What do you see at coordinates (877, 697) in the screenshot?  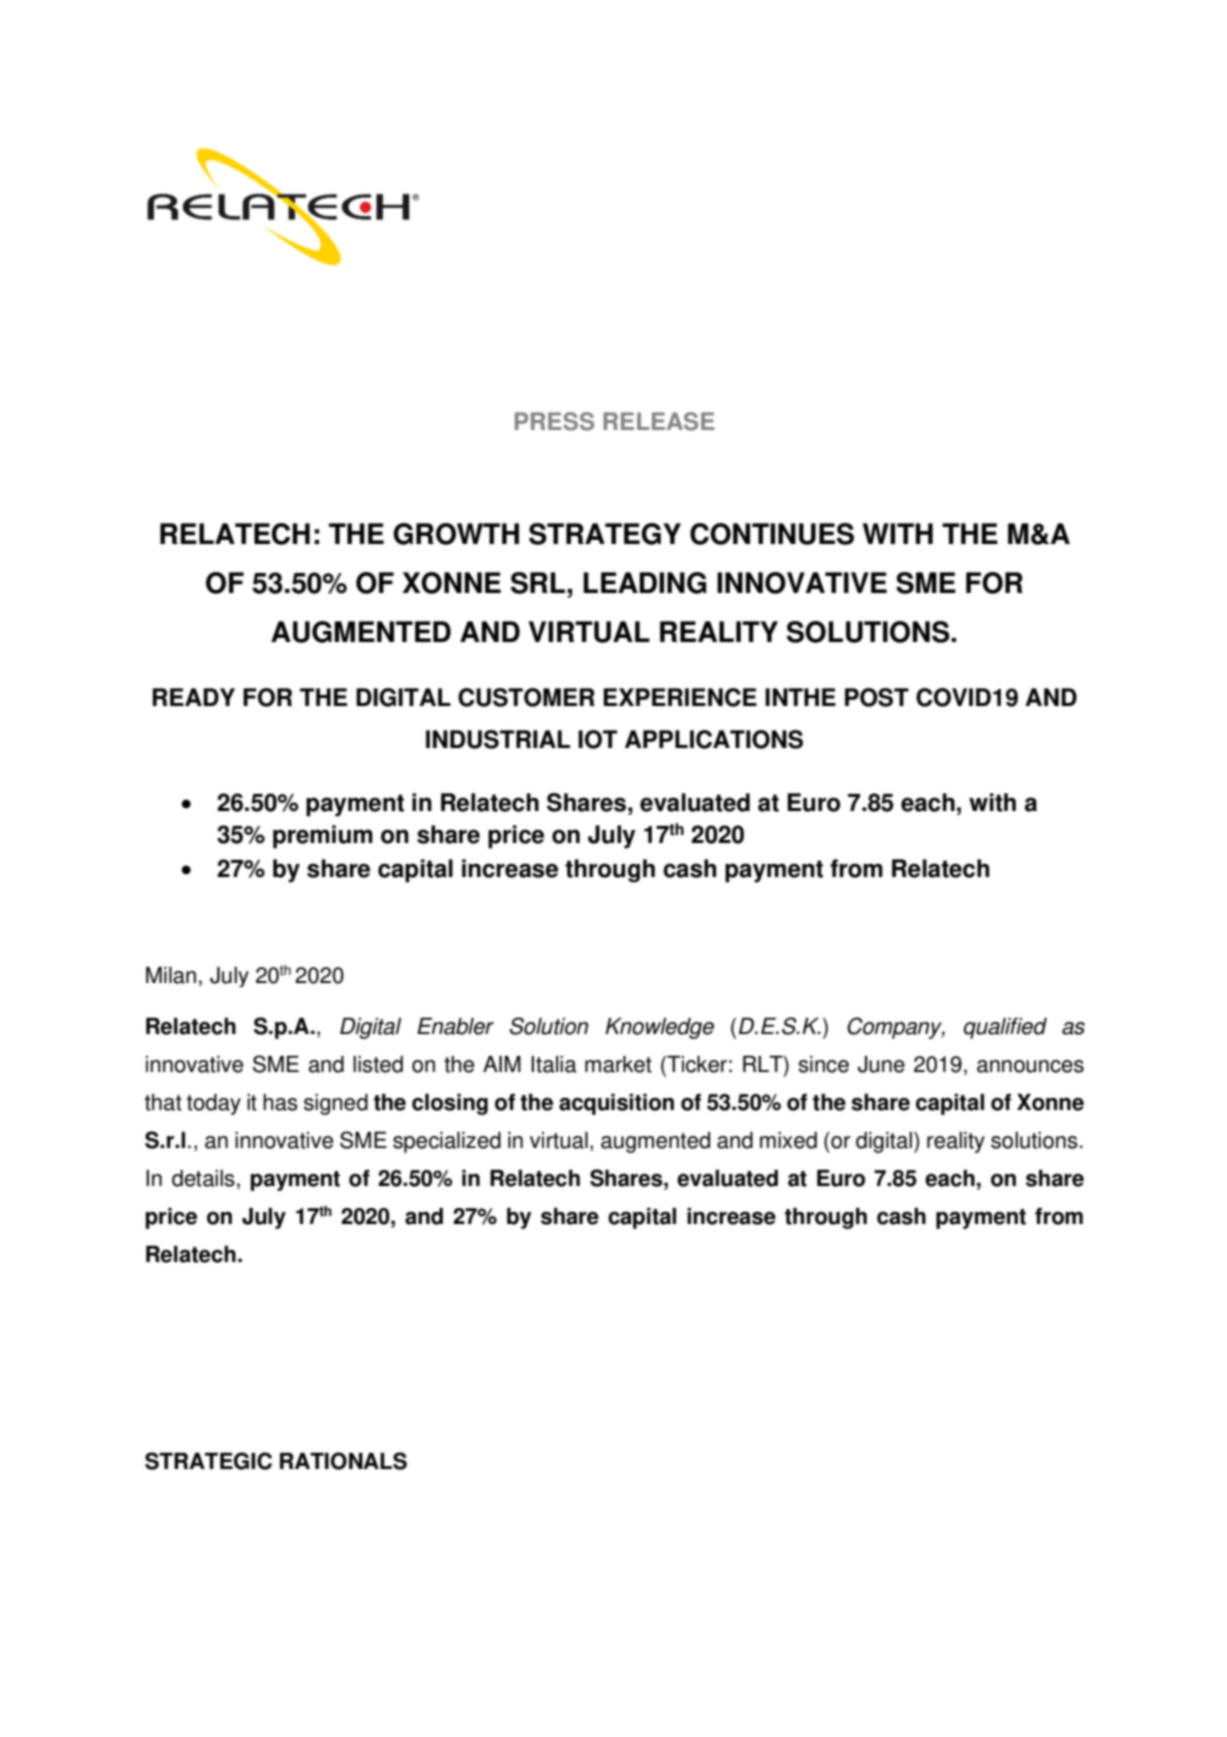 I see `POST` at bounding box center [877, 697].
